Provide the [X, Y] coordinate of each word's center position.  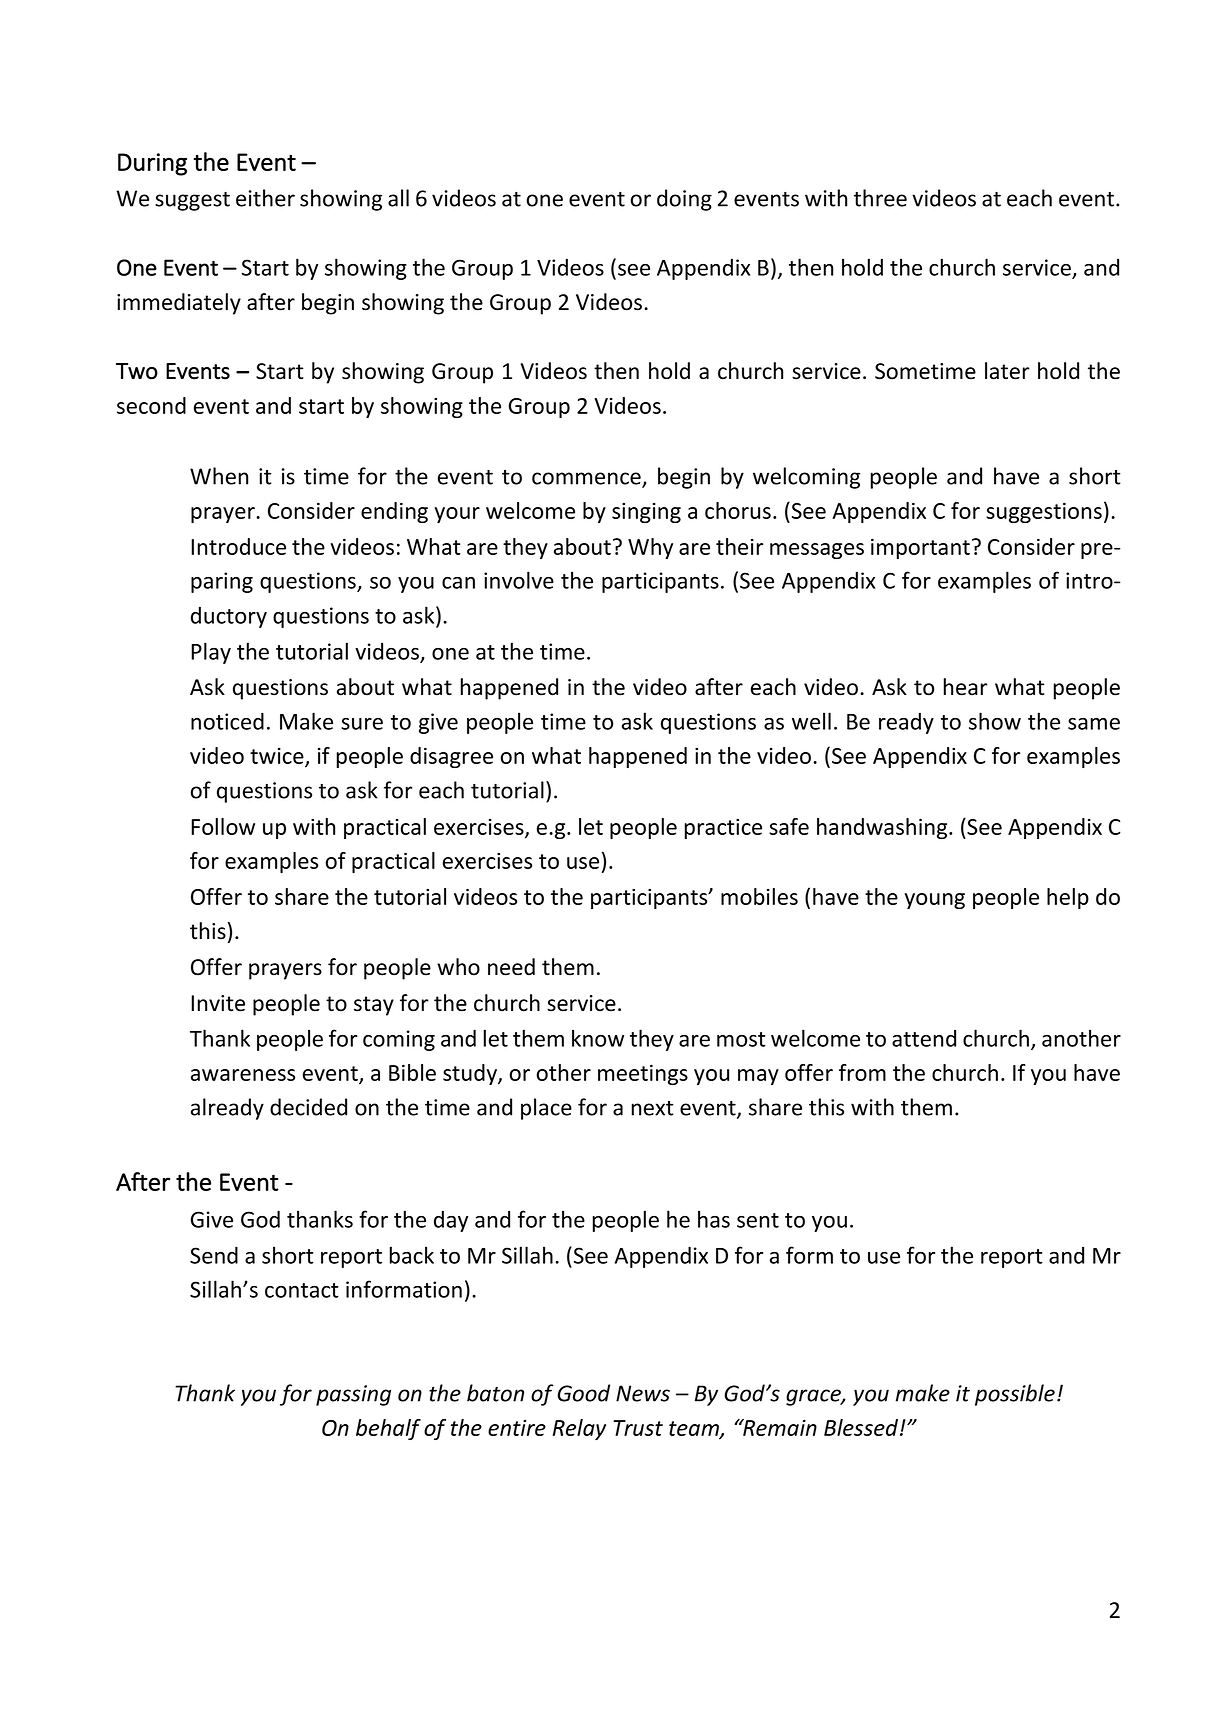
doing [684, 200]
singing [646, 513]
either [265, 198]
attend [924, 1038]
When [219, 476]
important [920, 548]
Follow [223, 826]
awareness [243, 1075]
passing [353, 1395]
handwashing [883, 828]
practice [723, 829]
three [880, 198]
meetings [643, 1074]
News [643, 1393]
